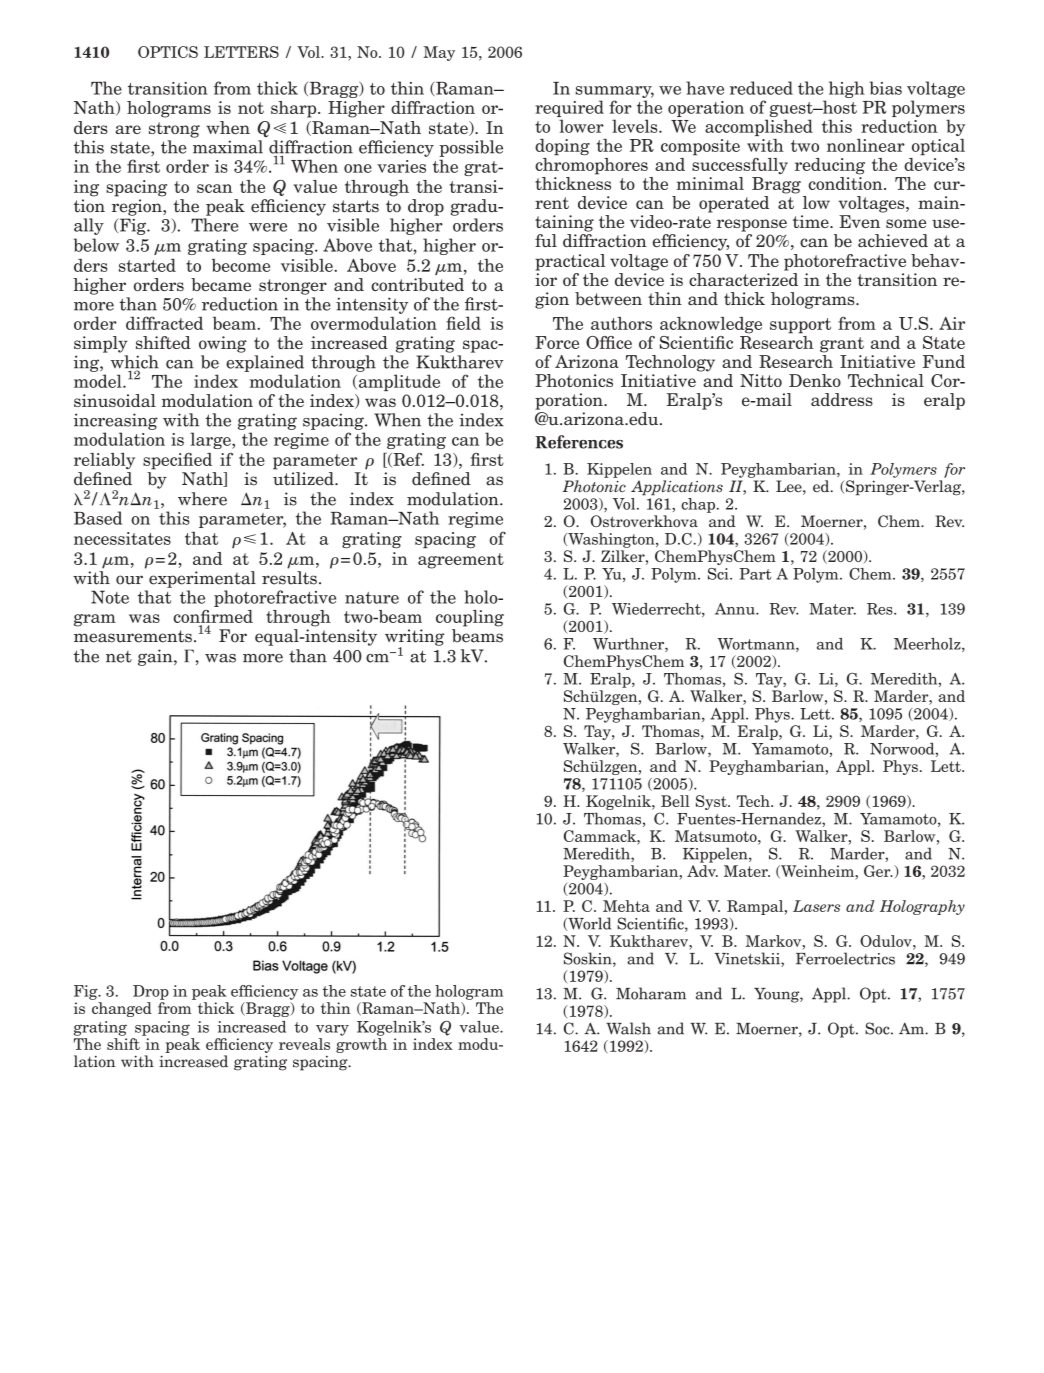 The image size is (1044, 1373). I want to click on grant, so click(842, 345).
